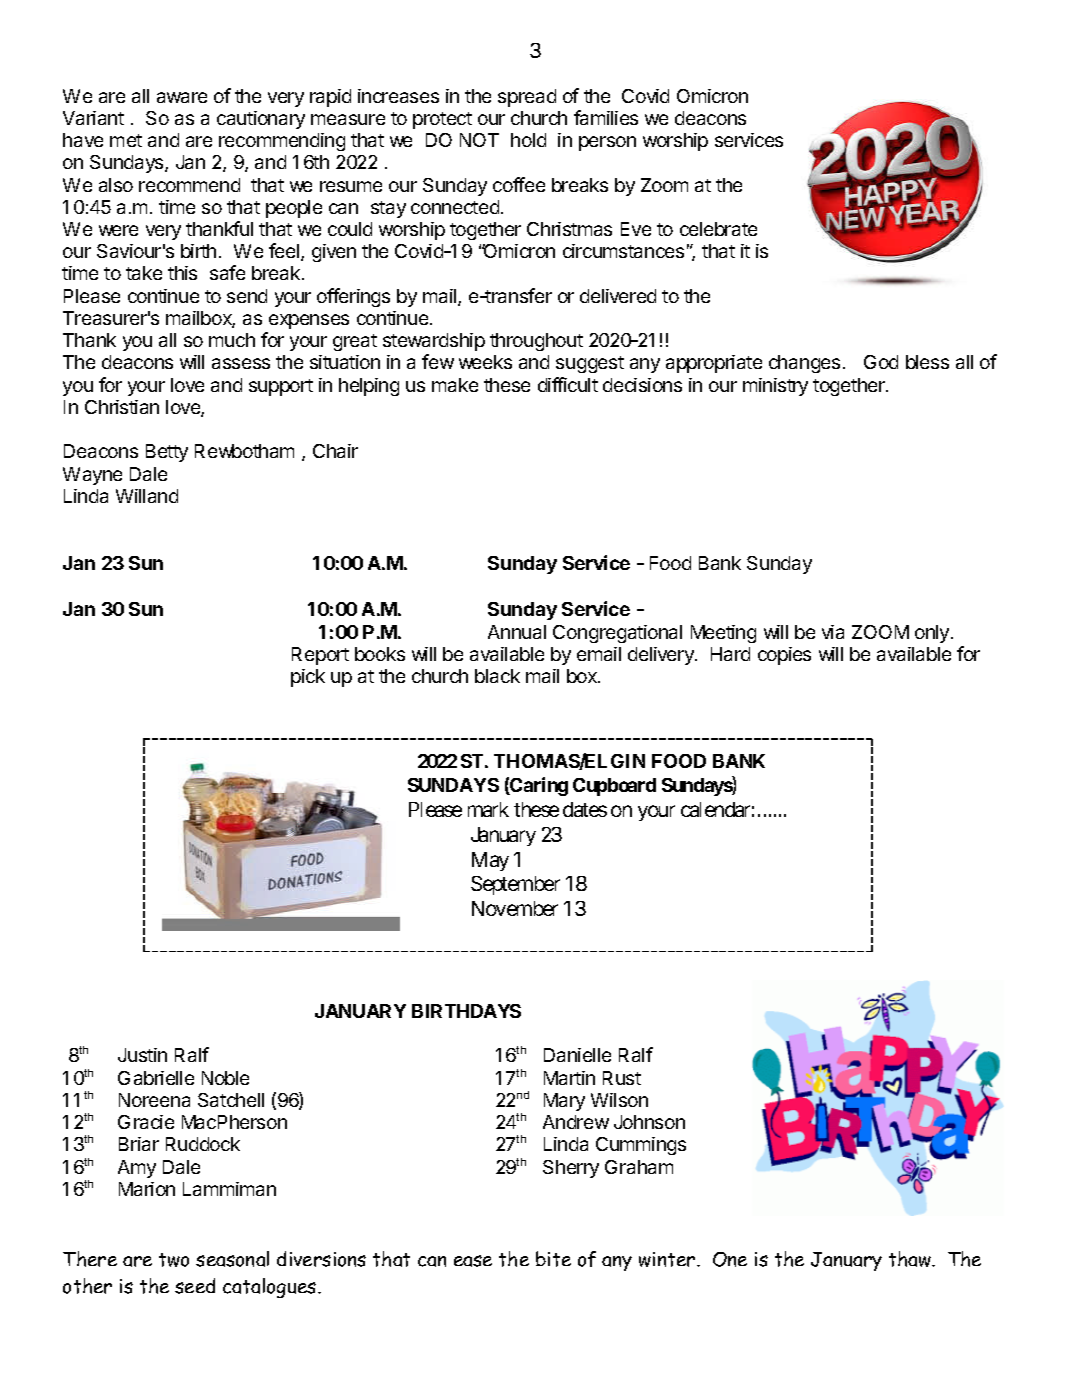 Image resolution: width=1070 pixels, height=1385 pixels. What do you see at coordinates (142, 1055) in the screenshot?
I see `Justin` at bounding box center [142, 1055].
